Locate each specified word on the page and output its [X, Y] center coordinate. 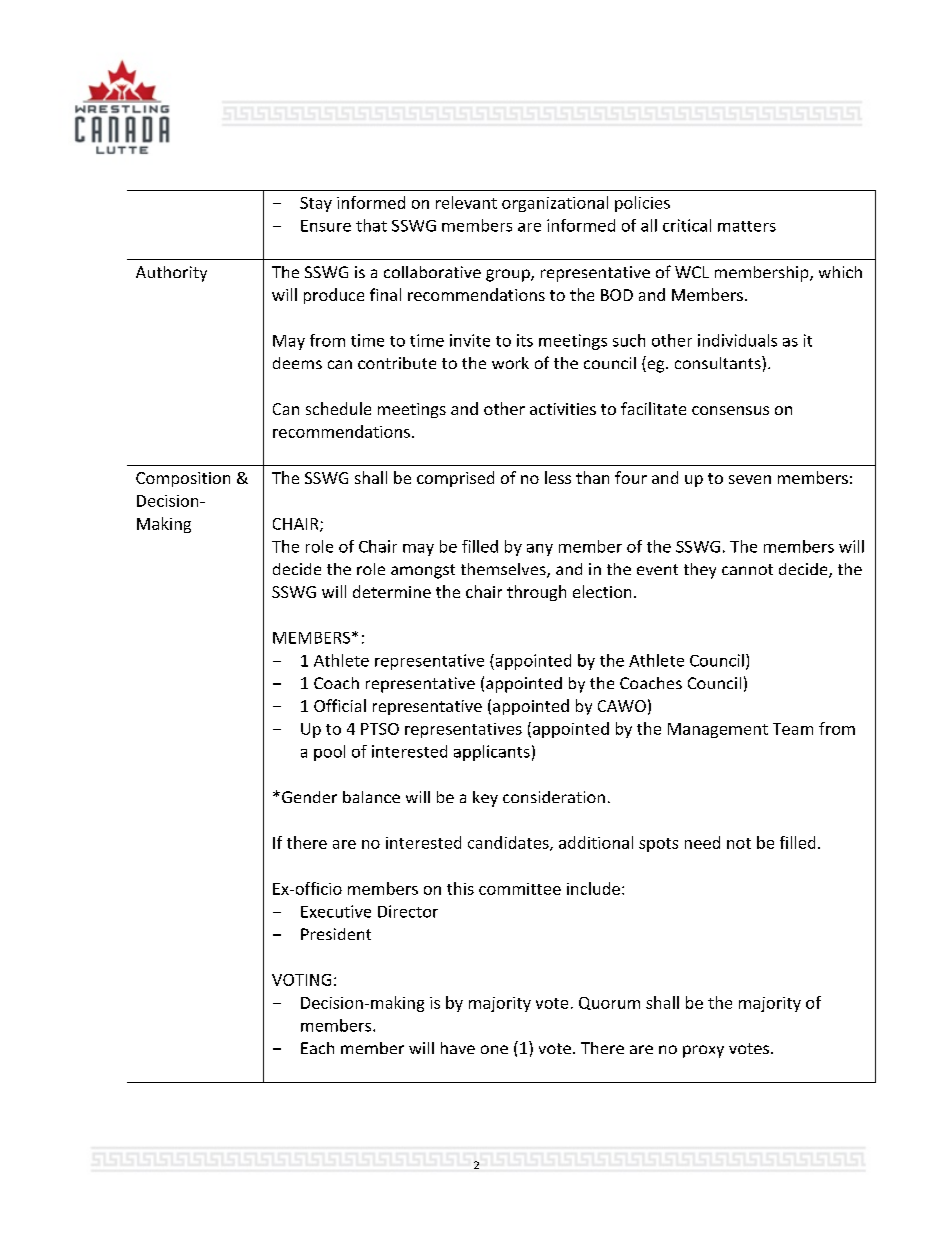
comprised [455, 479]
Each [317, 1048]
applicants [492, 753]
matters [747, 226]
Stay [316, 204]
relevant [466, 202]
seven [750, 479]
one [494, 1049]
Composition [183, 479]
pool [329, 753]
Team [793, 729]
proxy [703, 1051]
